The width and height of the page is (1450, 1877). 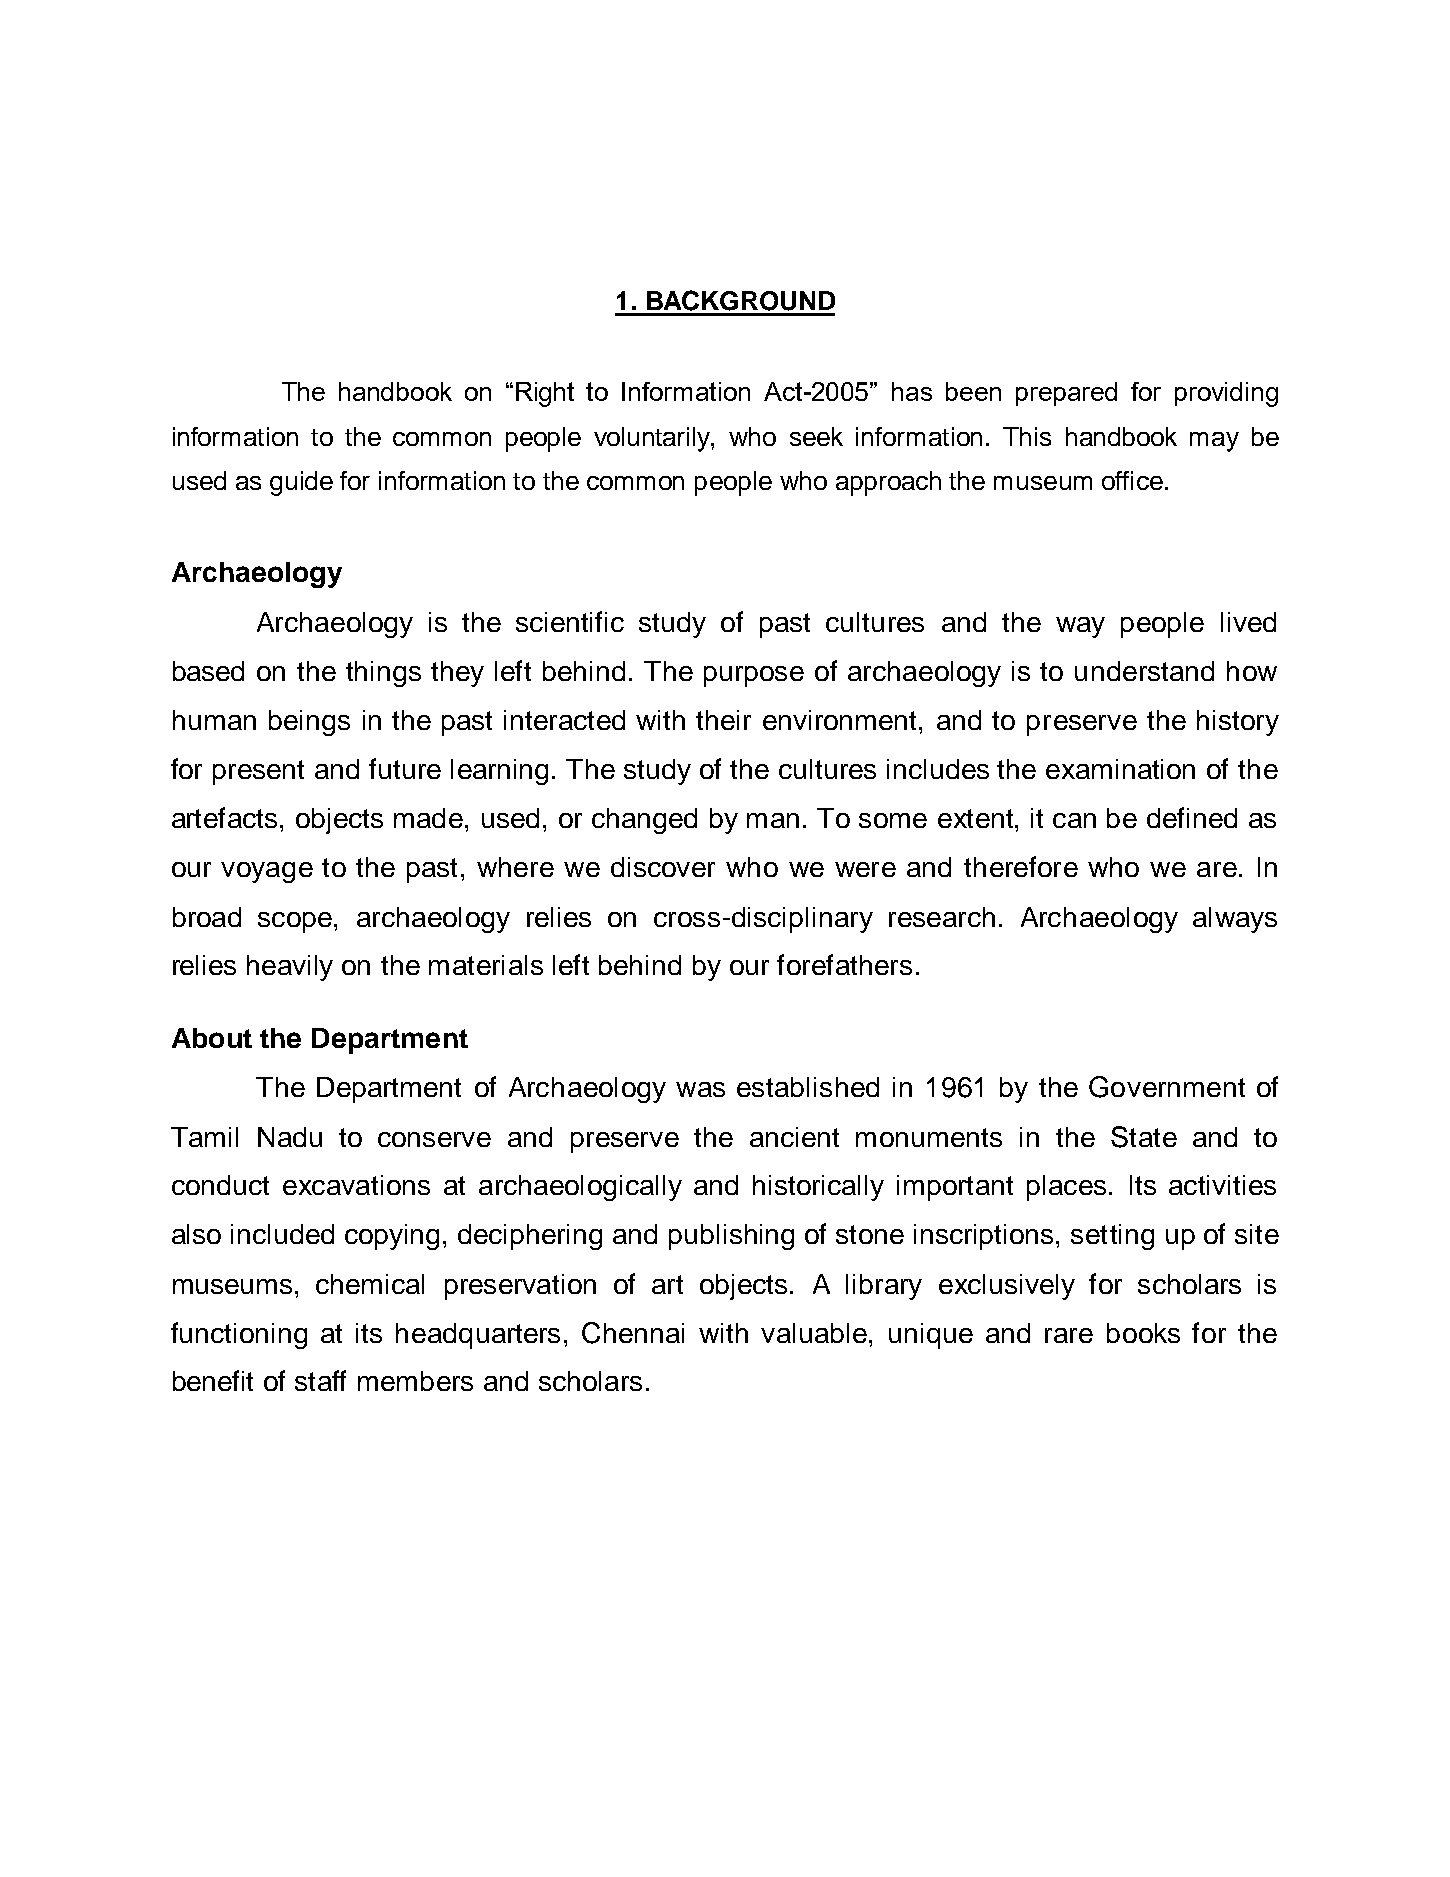 What do you see at coordinates (1144, 1137) in the page?
I see `State` at bounding box center [1144, 1137].
